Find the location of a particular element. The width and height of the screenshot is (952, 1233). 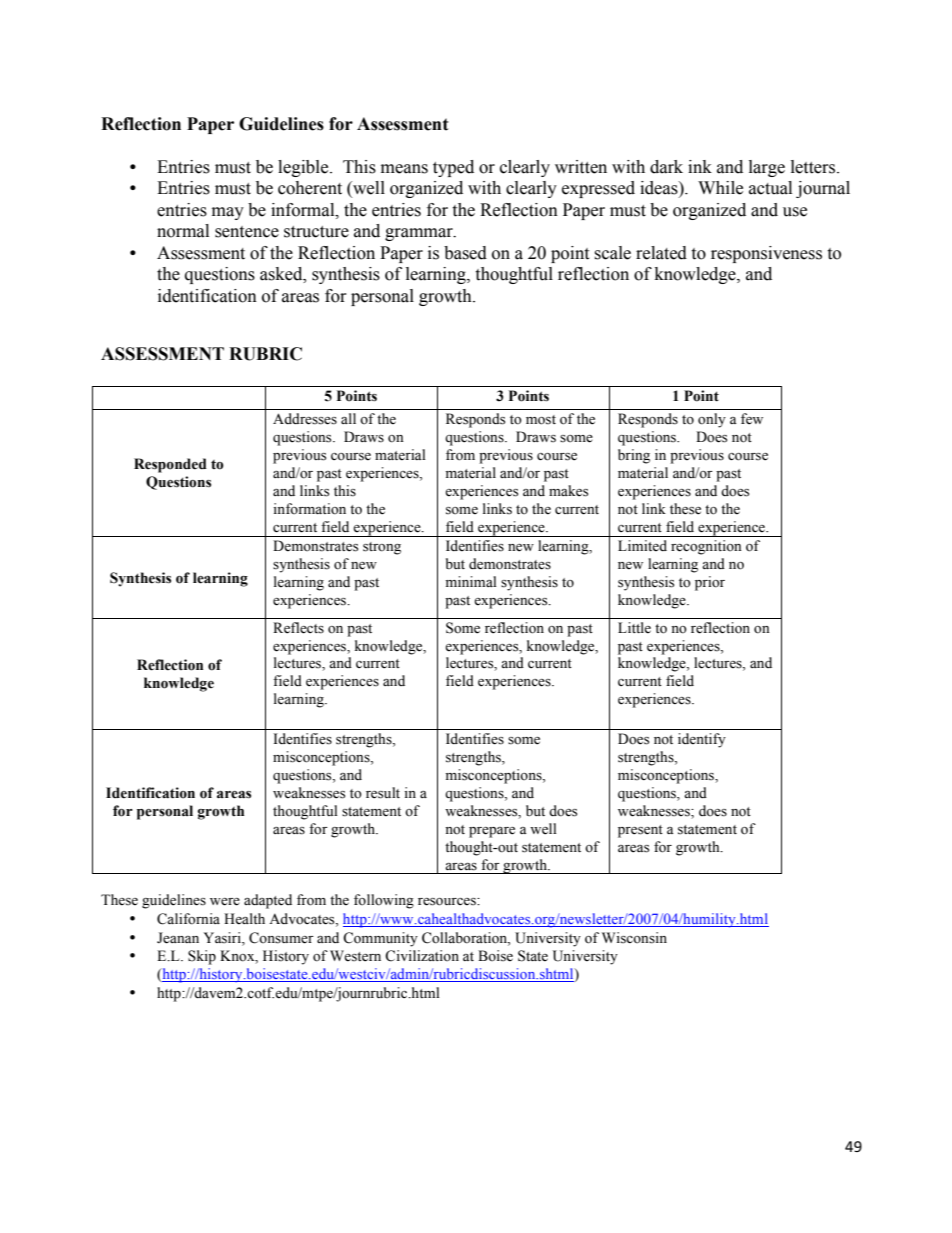

Addresses is located at coordinates (305, 419).
